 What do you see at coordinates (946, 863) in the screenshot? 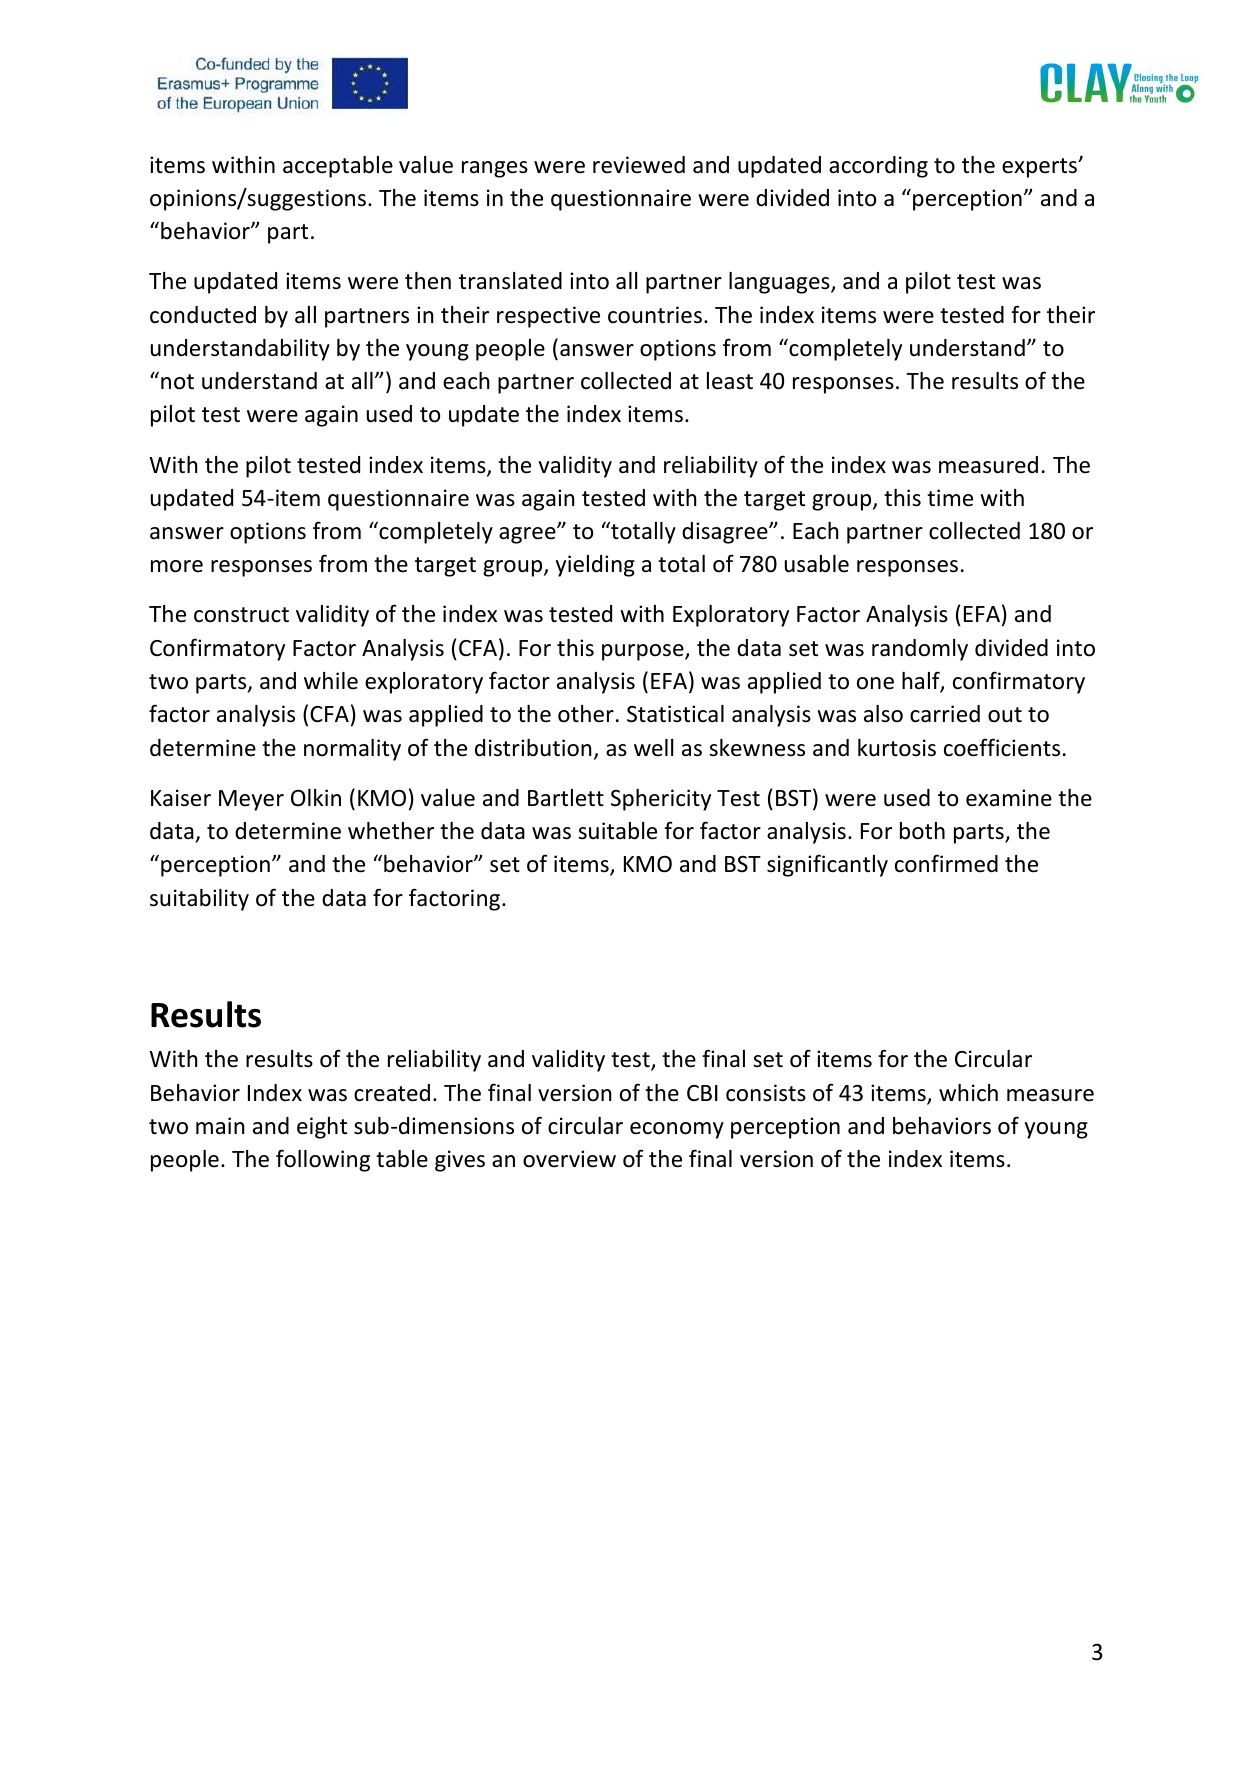
I see `confirmed` at bounding box center [946, 863].
